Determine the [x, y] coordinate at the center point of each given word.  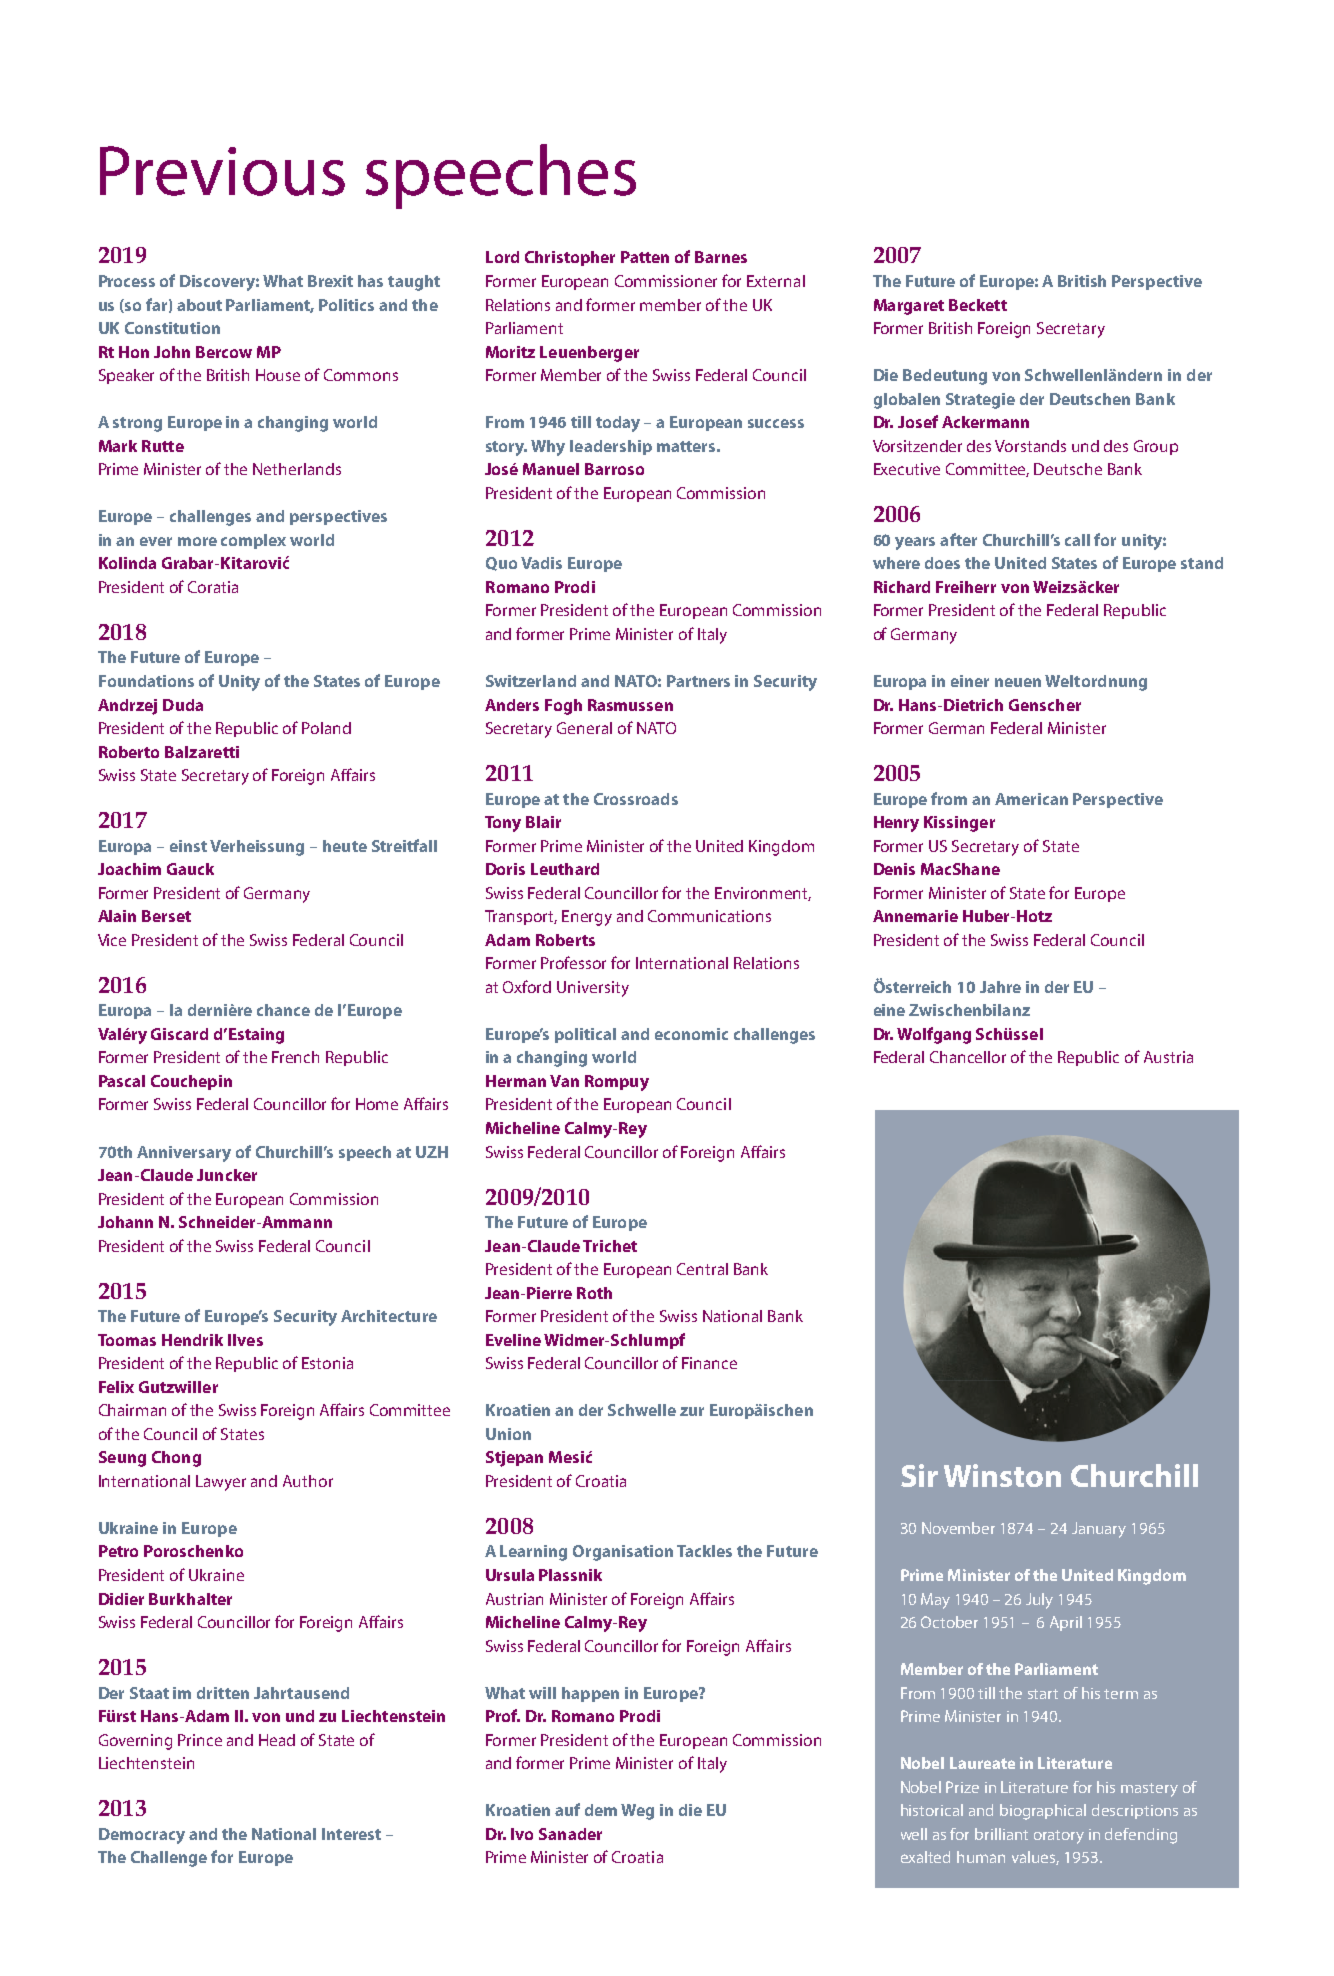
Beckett [978, 305]
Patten [645, 257]
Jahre [1000, 987]
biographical [1043, 1812]
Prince [200, 1740]
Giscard [179, 1034]
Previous [222, 171]
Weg [637, 1812]
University [593, 989]
